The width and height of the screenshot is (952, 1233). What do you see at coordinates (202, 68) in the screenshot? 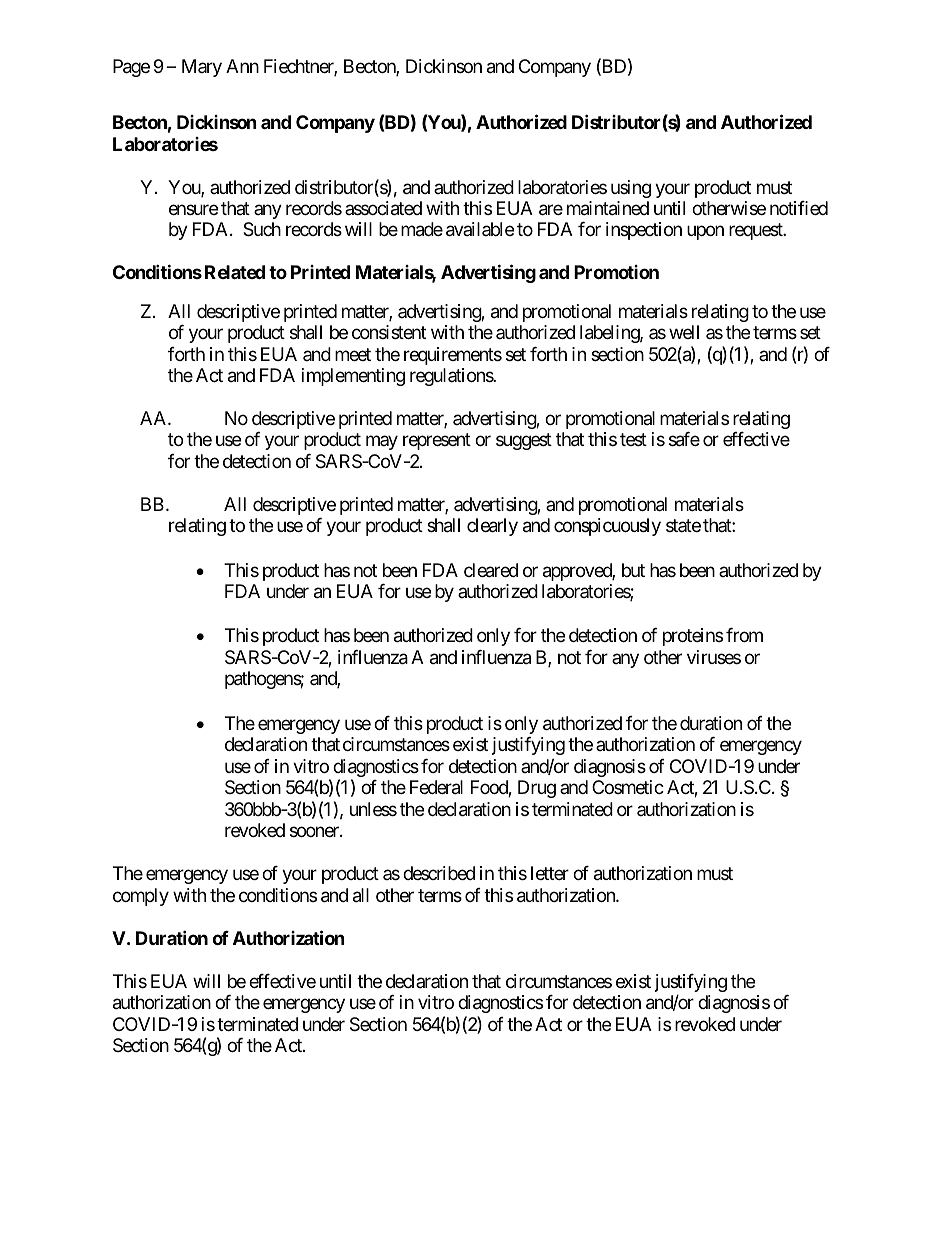
I see `Mary` at bounding box center [202, 68].
